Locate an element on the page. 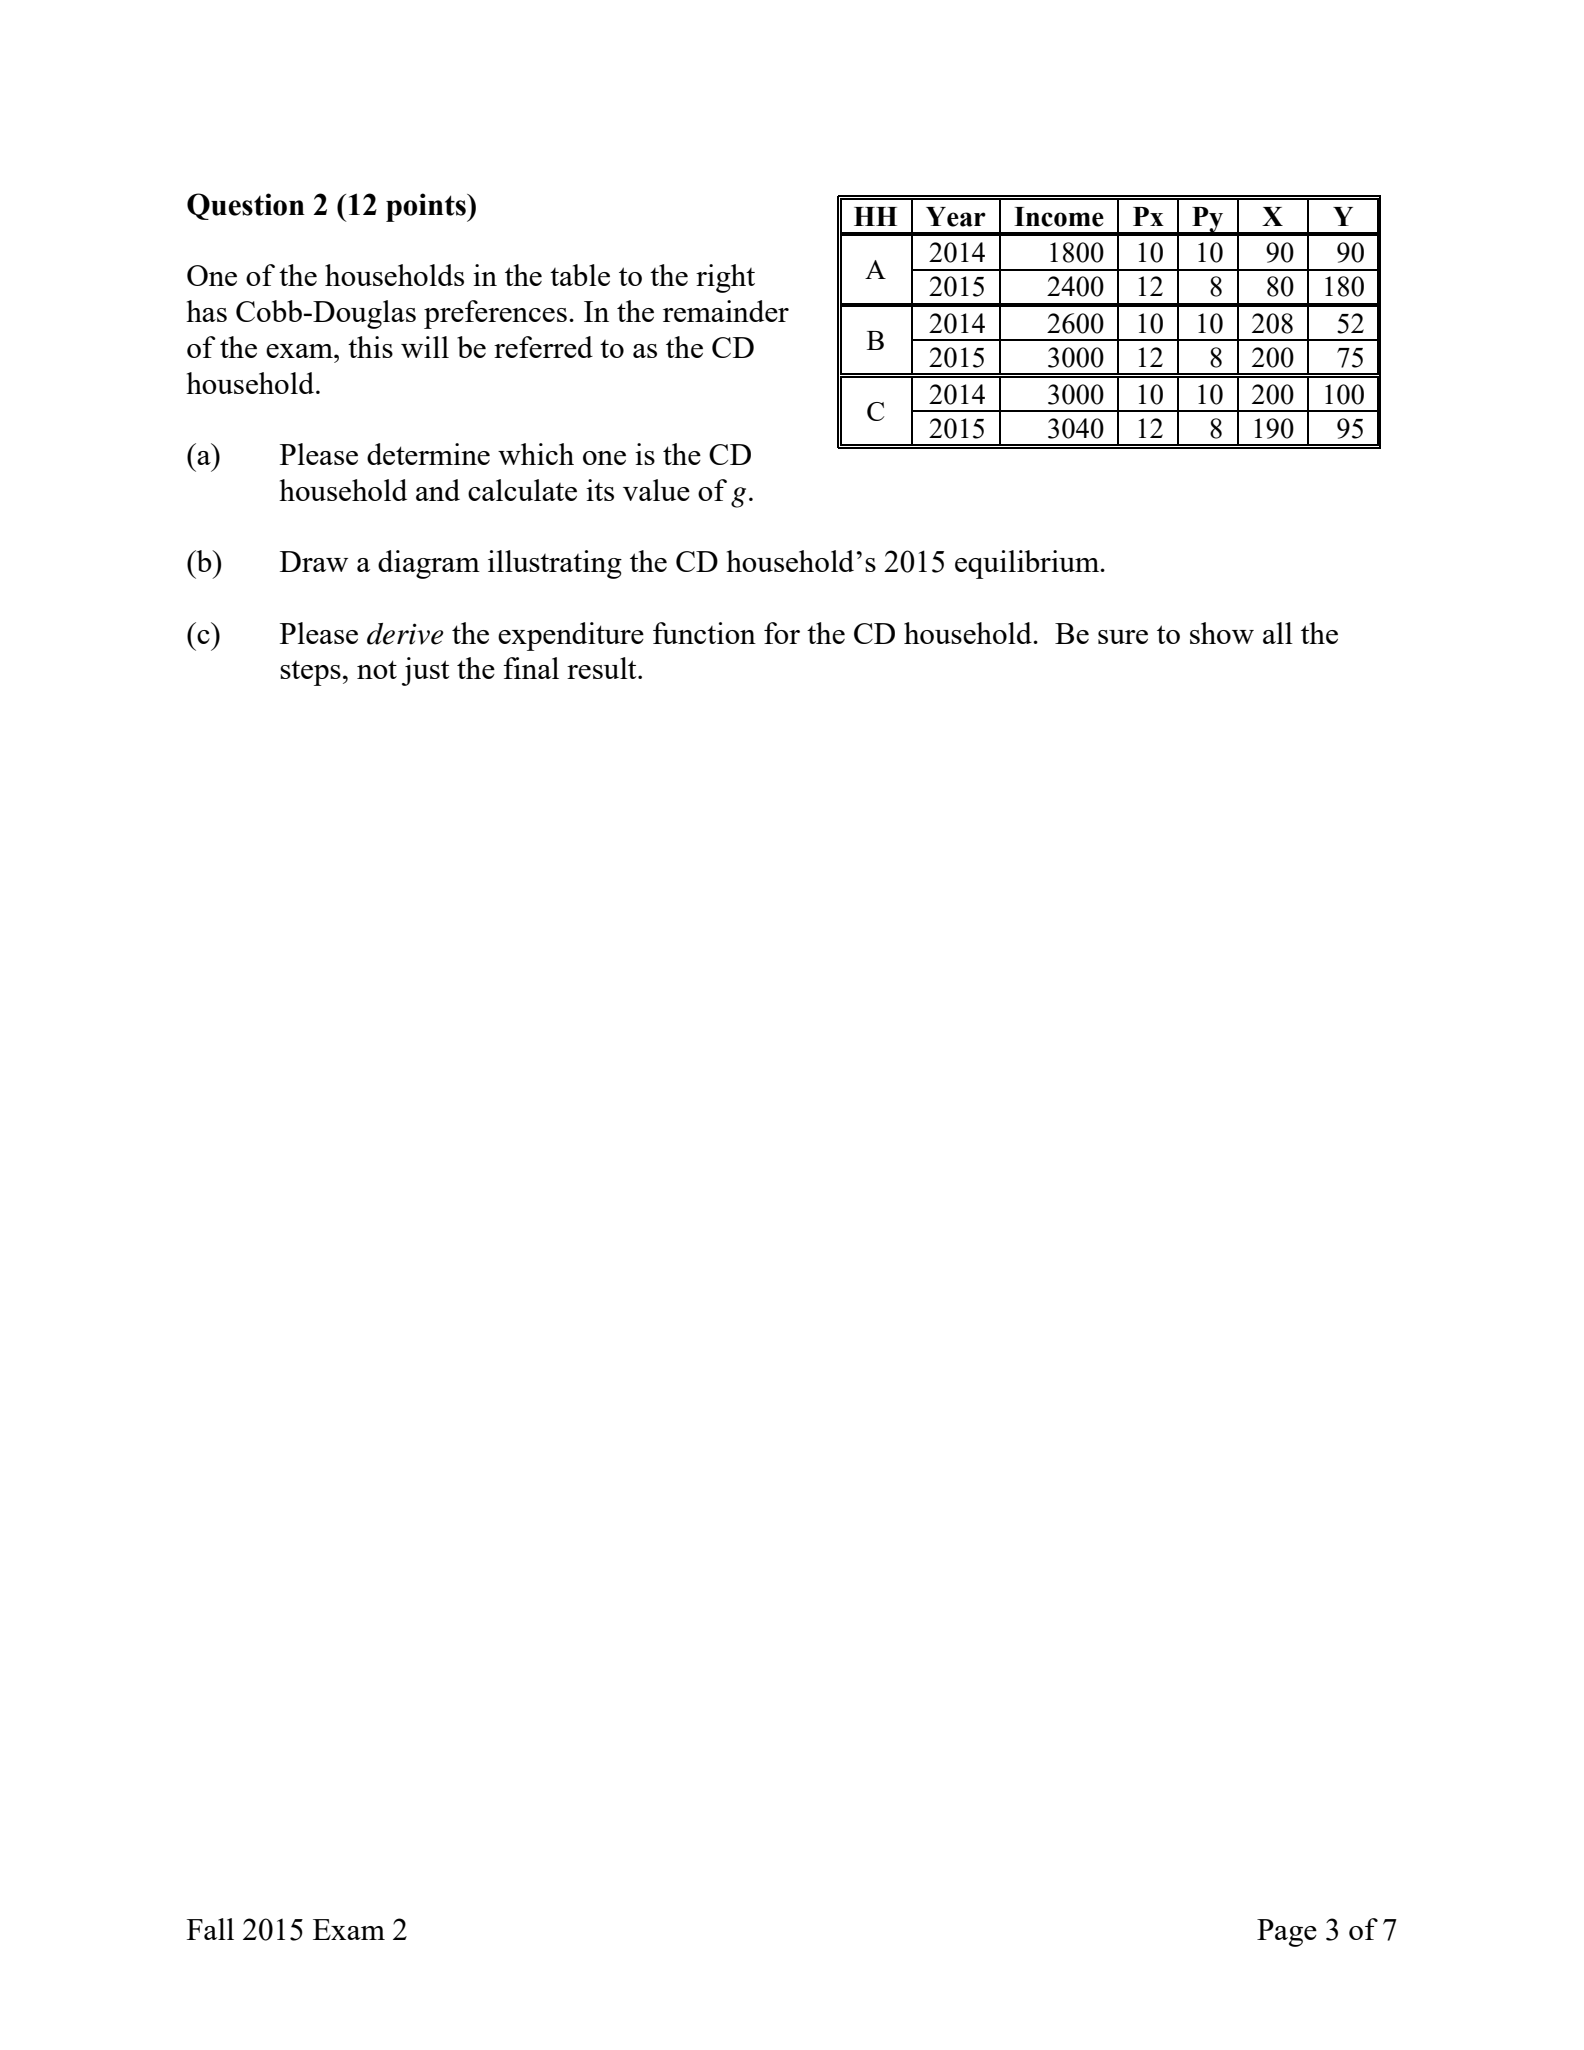 The image size is (1584, 2050). for is located at coordinates (782, 633).
